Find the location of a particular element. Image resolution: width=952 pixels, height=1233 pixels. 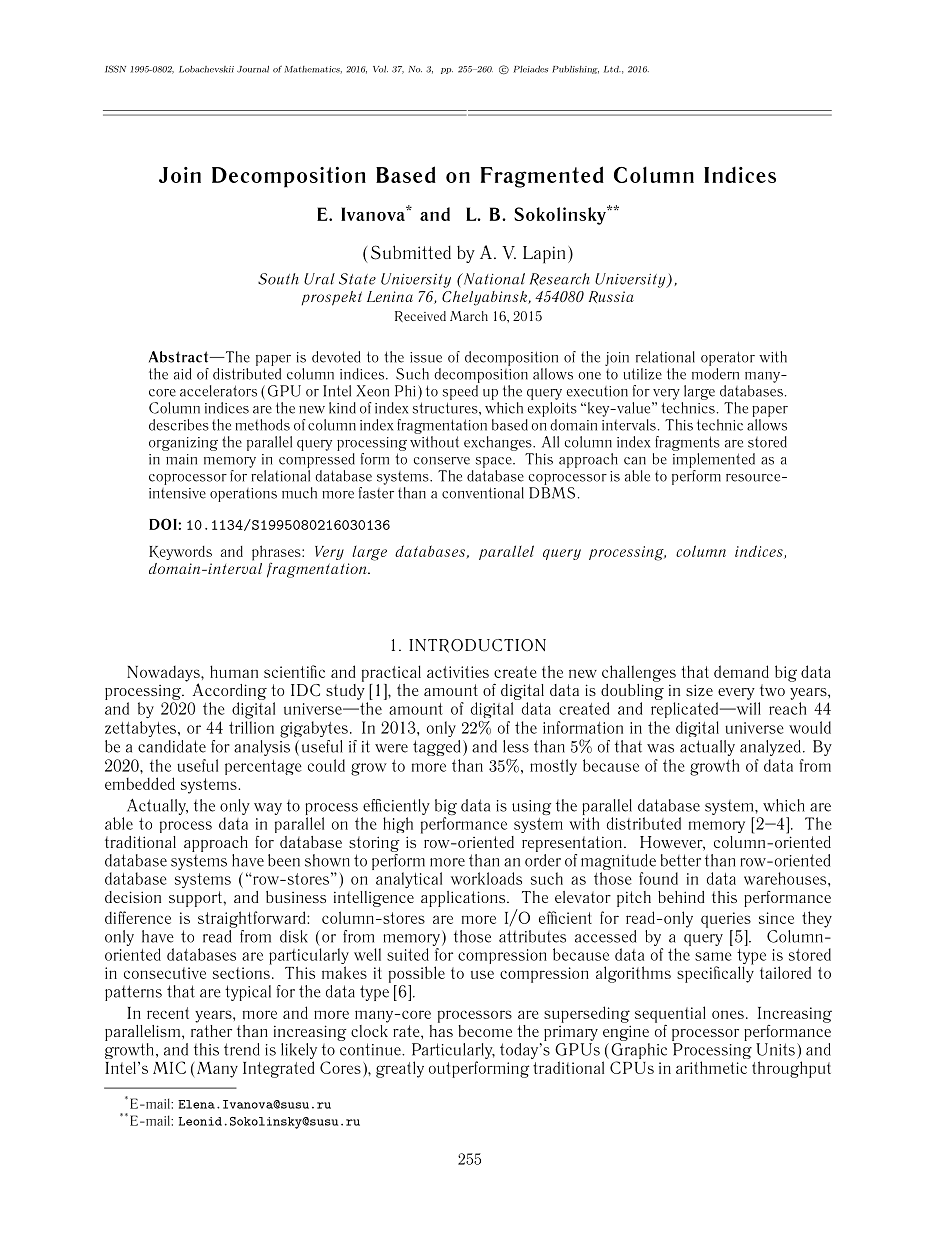

INTRODUCTION is located at coordinates (477, 646).
